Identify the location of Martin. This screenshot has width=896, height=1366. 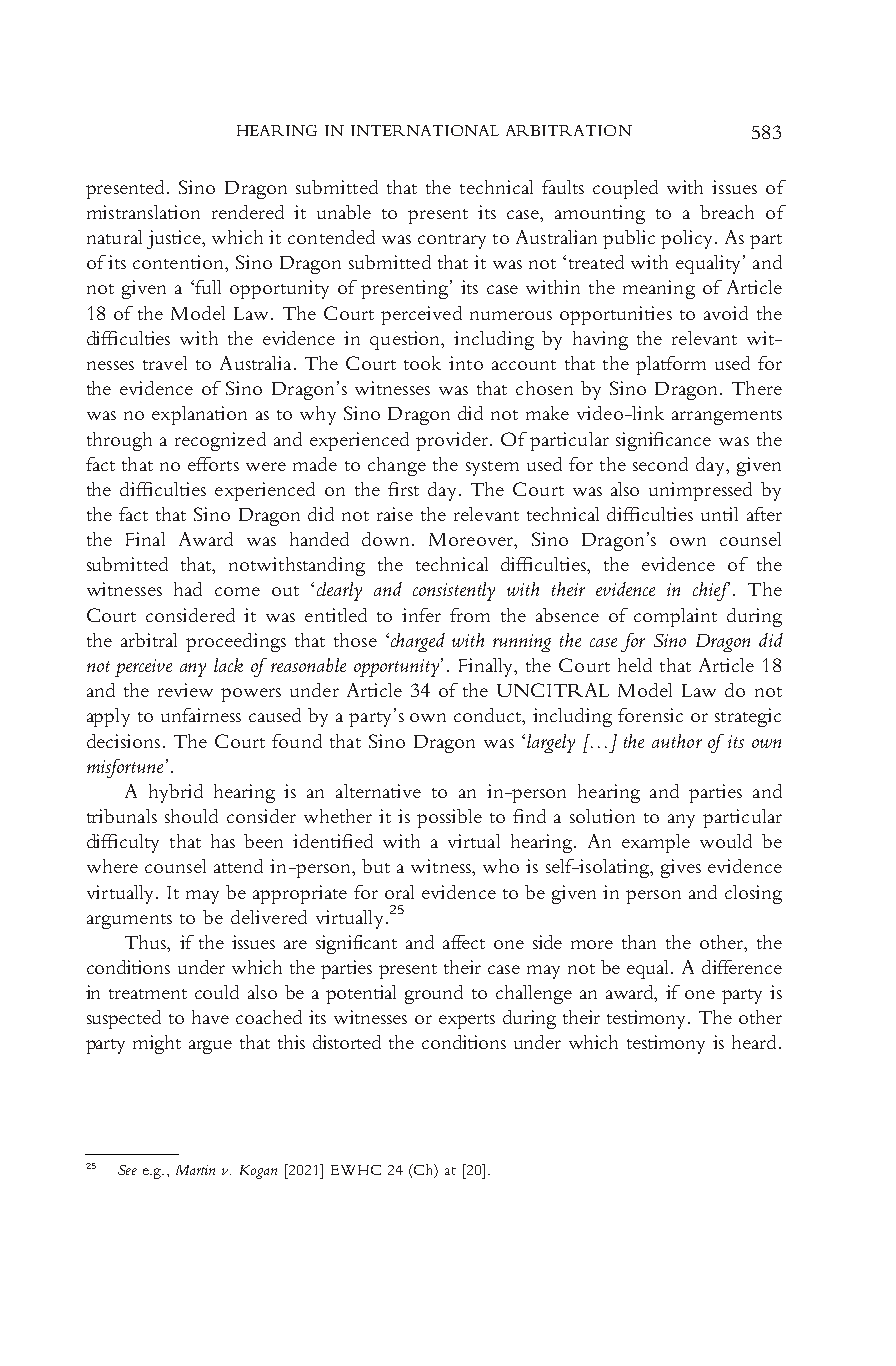
(195, 1170).
